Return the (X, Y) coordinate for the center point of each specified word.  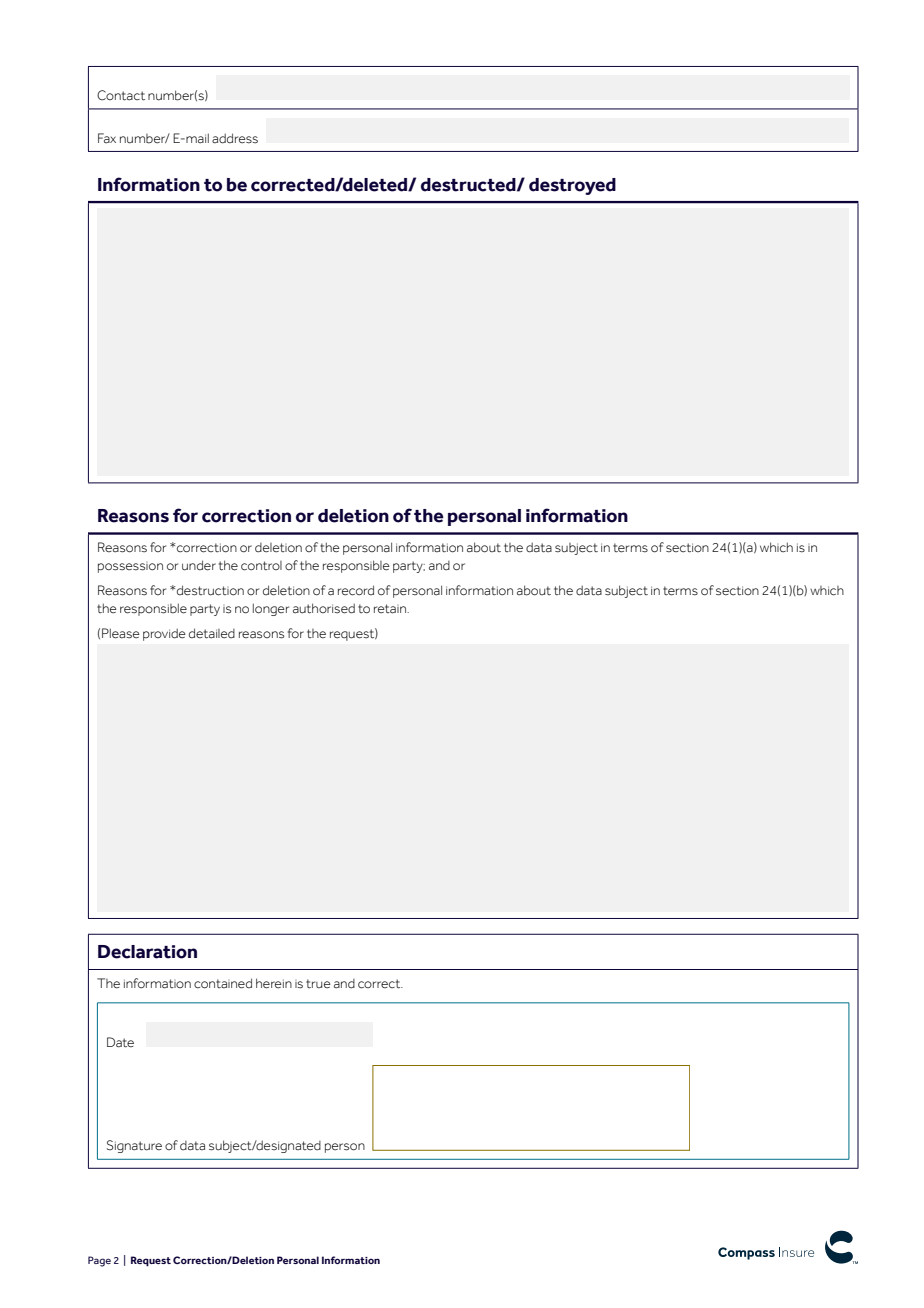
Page (99, 1261)
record (356, 590)
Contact (121, 95)
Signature (134, 1146)
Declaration (147, 952)
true (318, 984)
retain (391, 609)
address (235, 138)
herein (274, 983)
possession (130, 567)
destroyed (572, 186)
